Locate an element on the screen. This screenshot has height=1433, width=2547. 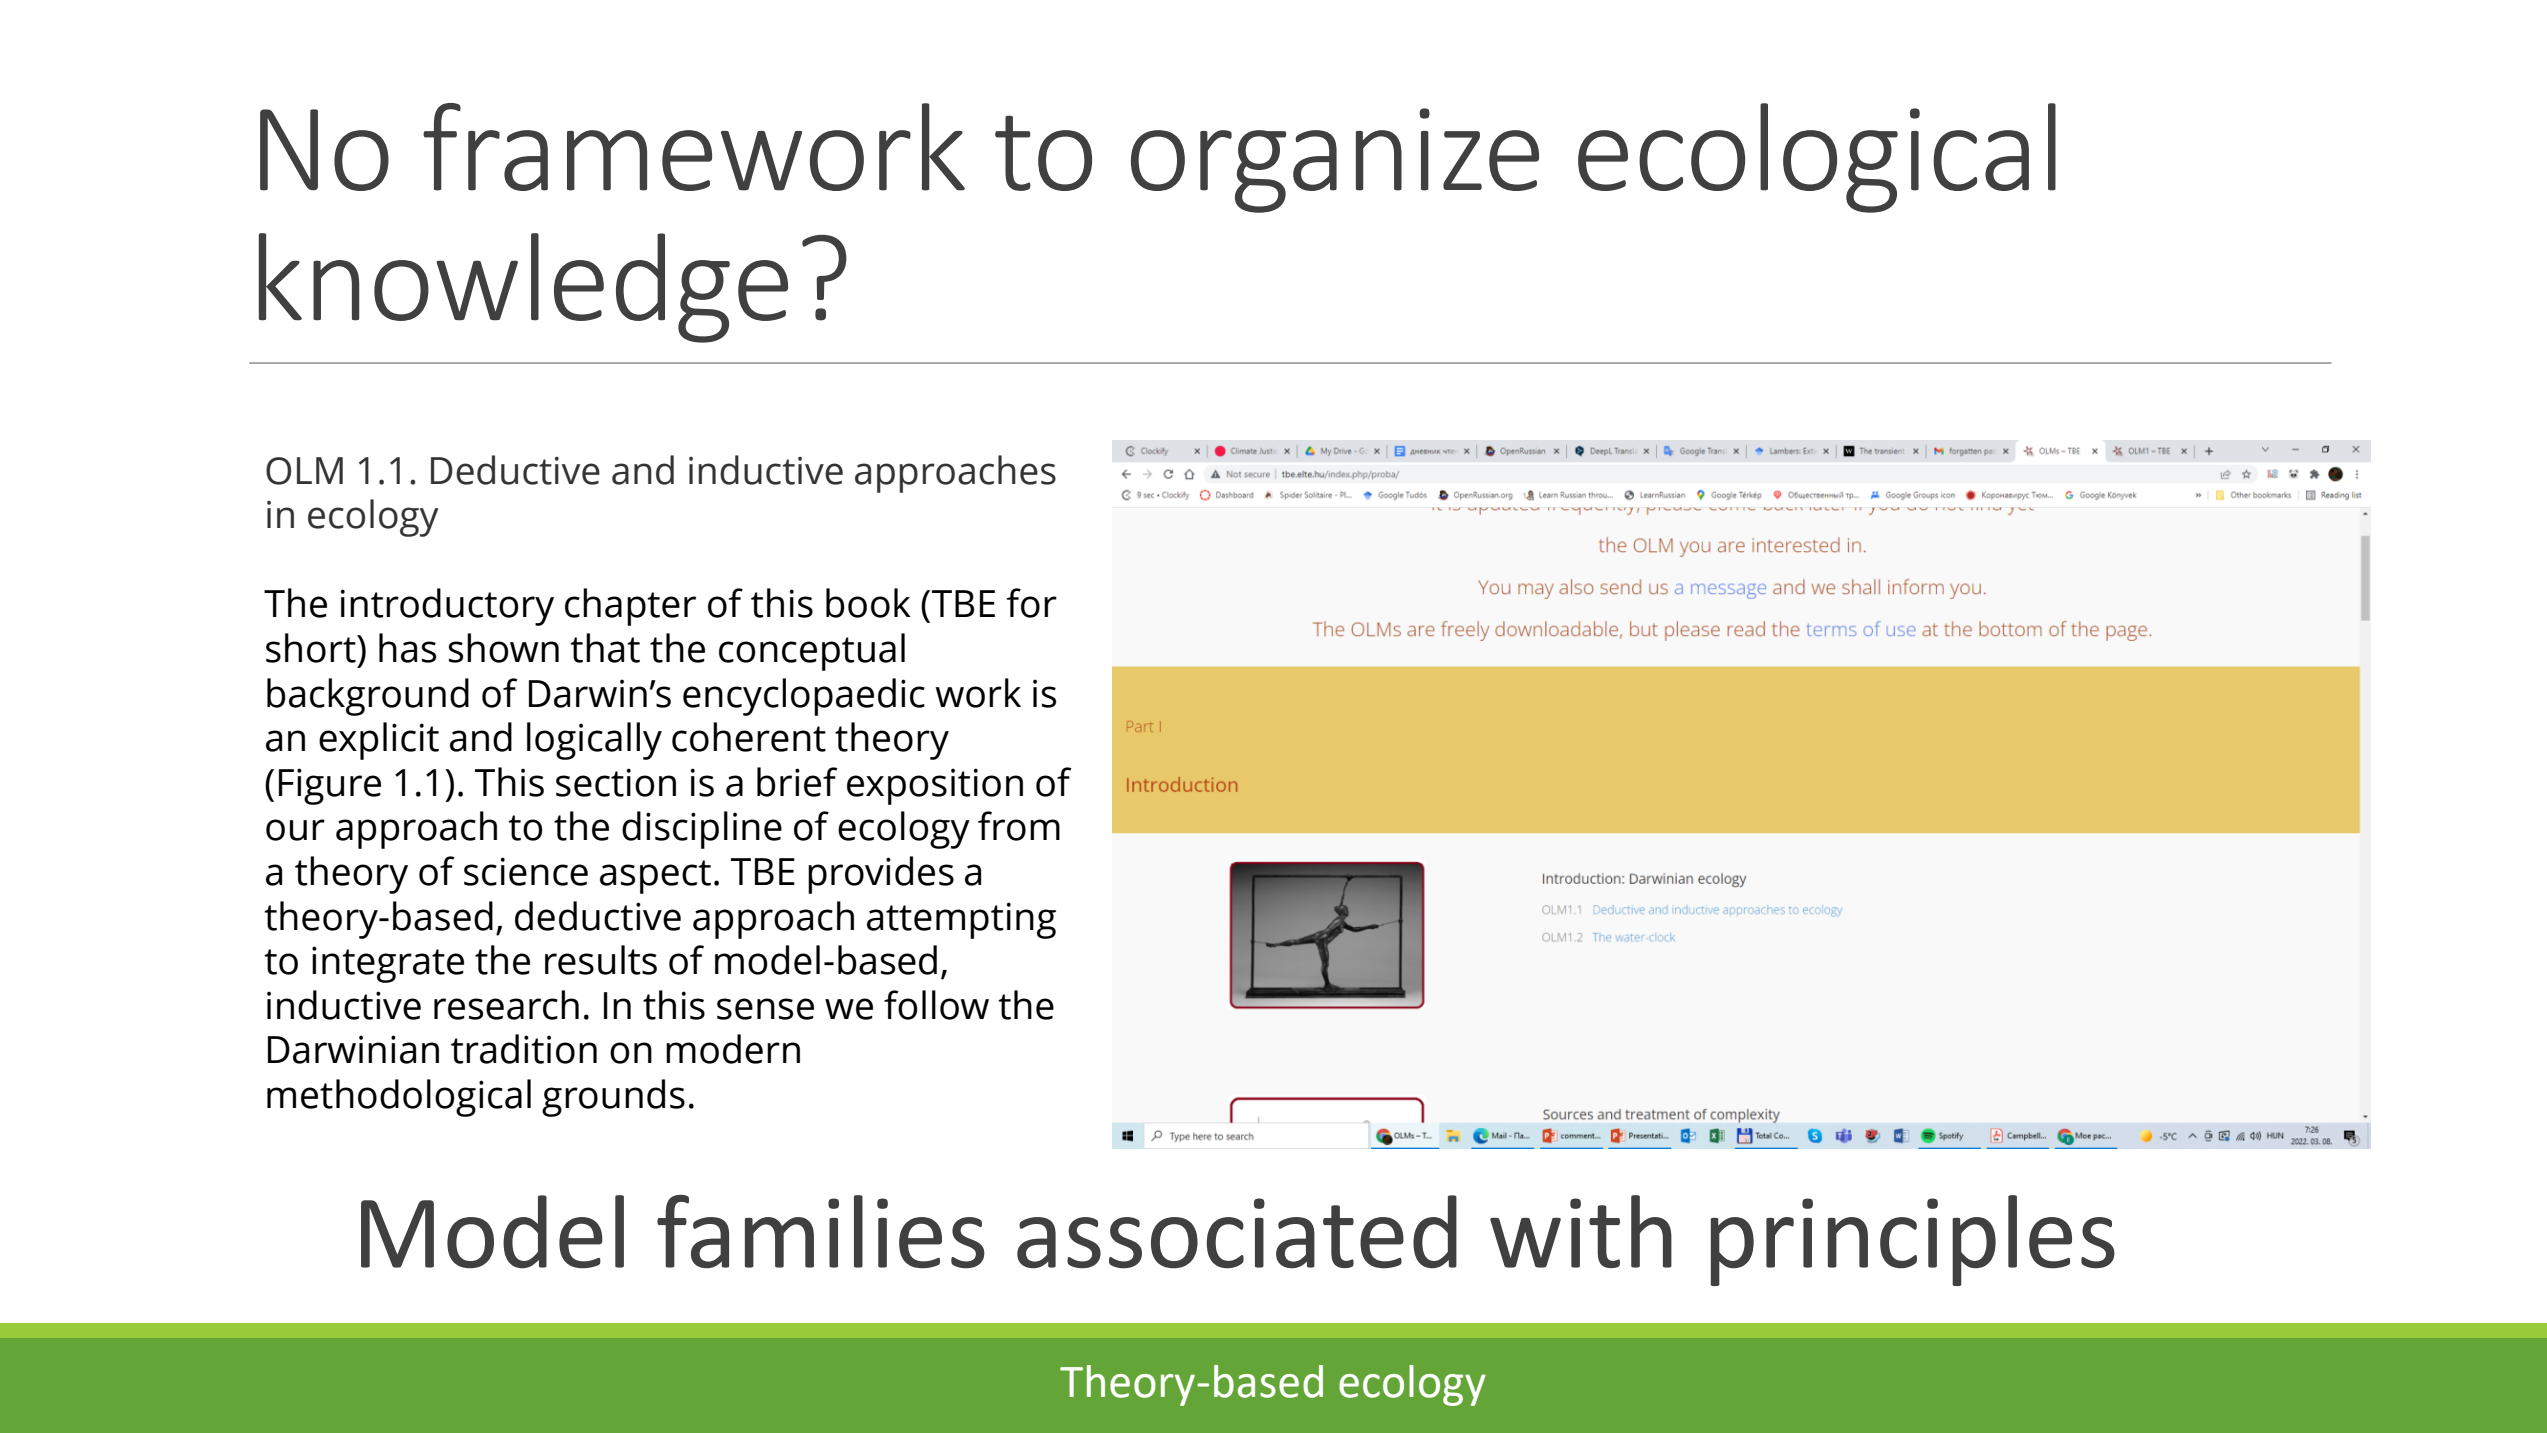
associated is located at coordinates (1237, 1232).
